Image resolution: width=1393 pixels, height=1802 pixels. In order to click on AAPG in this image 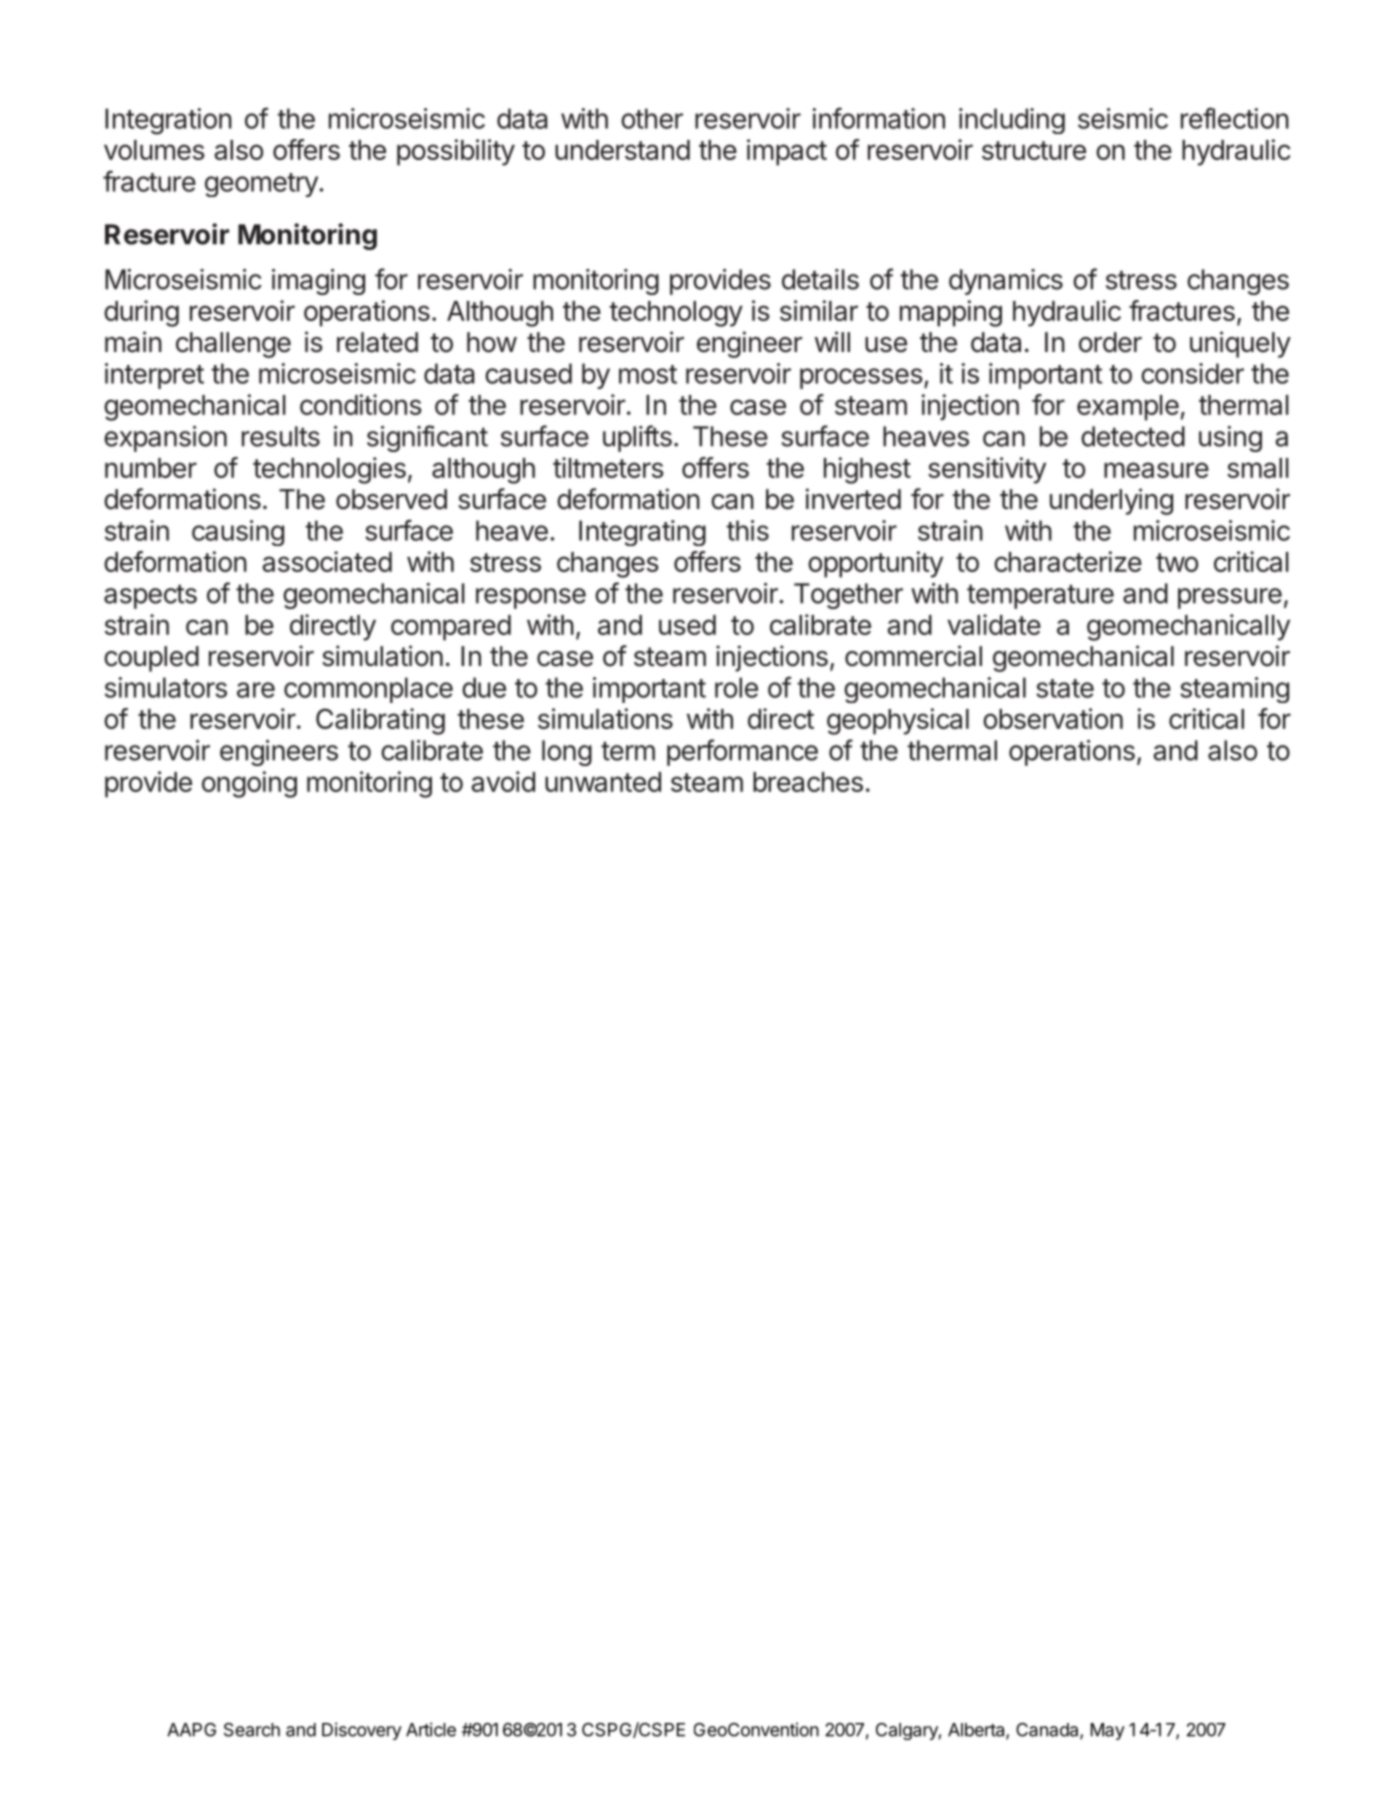, I will do `click(191, 1730)`.
